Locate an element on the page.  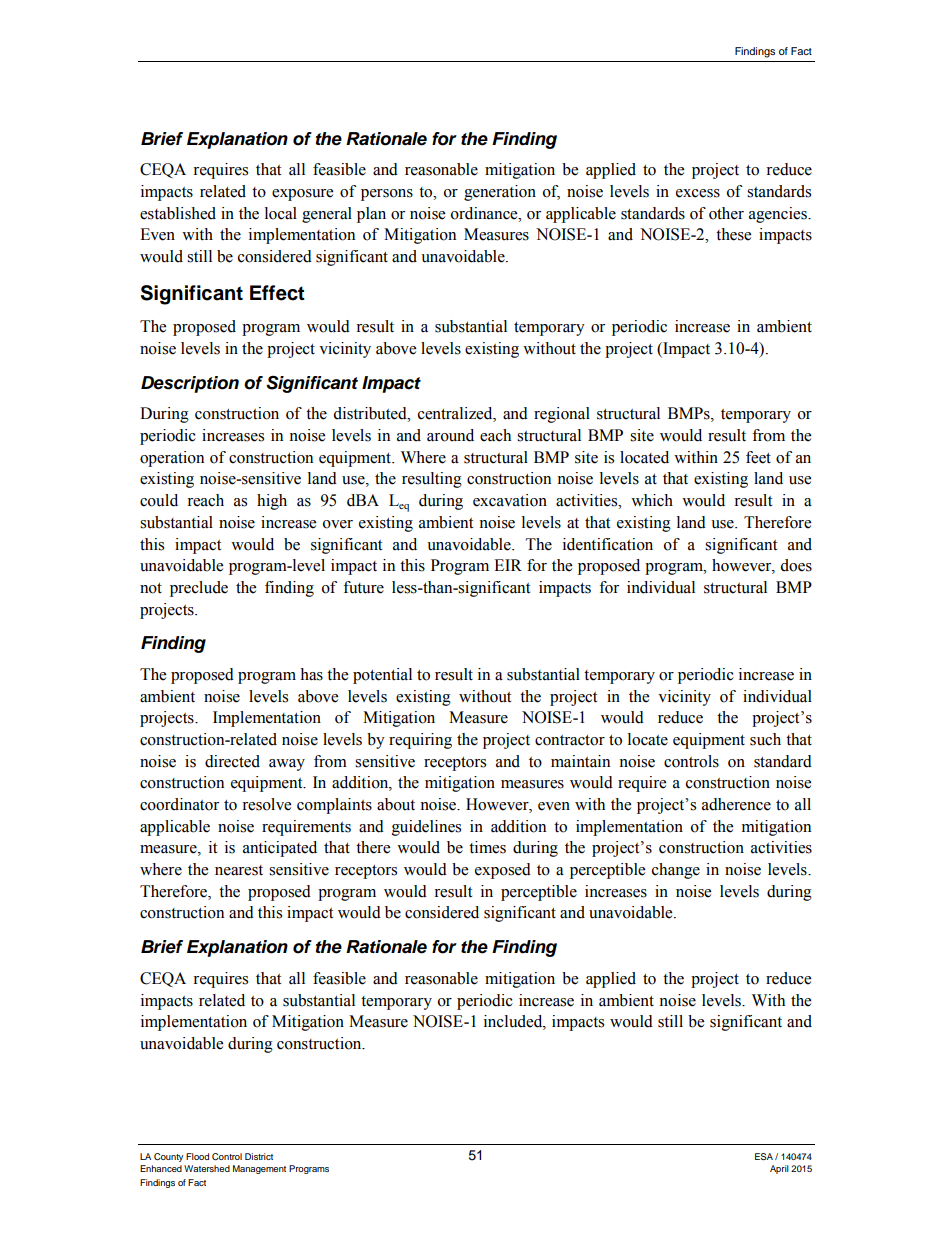
other is located at coordinates (726, 213).
